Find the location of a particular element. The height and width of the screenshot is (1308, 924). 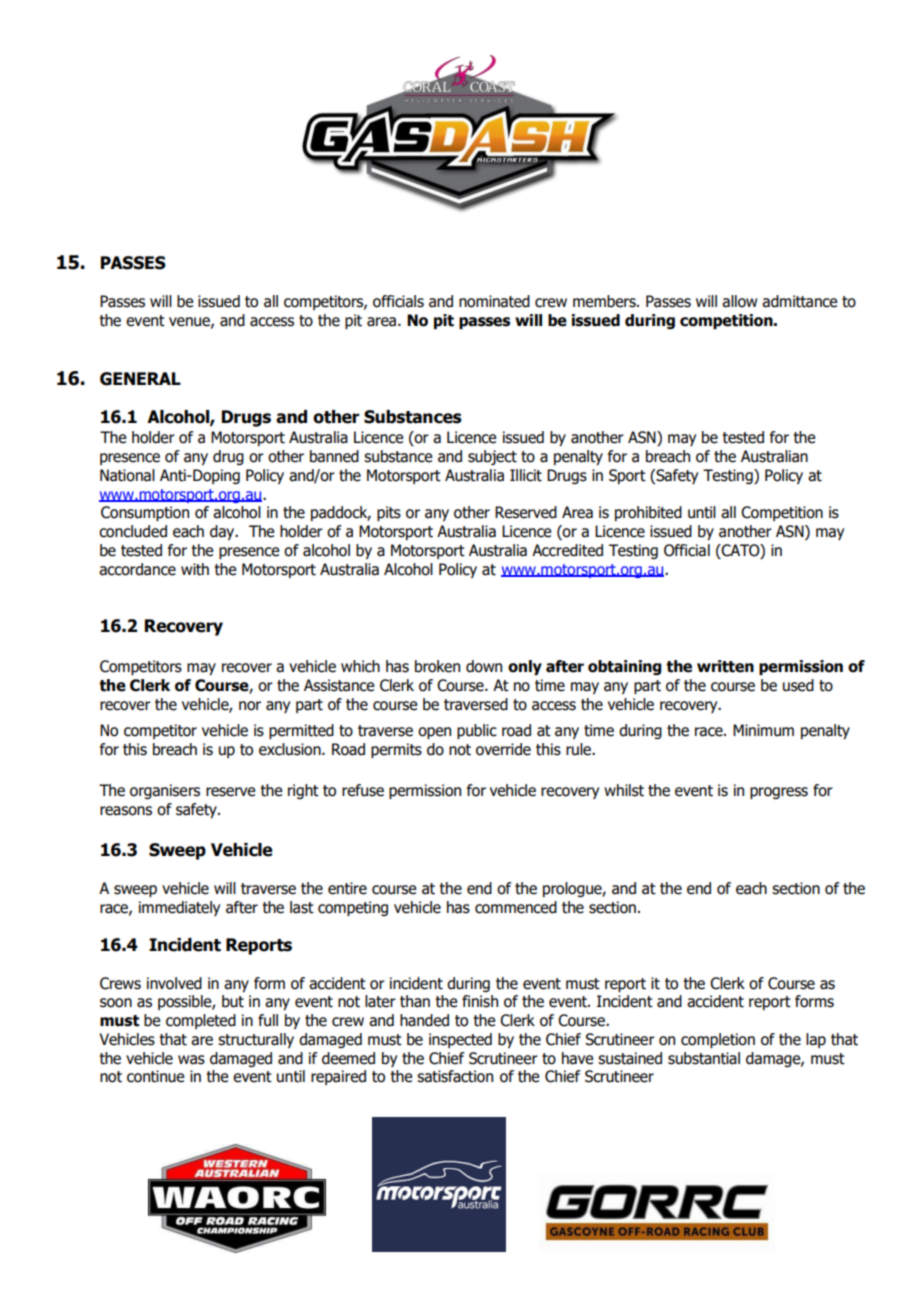

nominated is located at coordinates (494, 301).
